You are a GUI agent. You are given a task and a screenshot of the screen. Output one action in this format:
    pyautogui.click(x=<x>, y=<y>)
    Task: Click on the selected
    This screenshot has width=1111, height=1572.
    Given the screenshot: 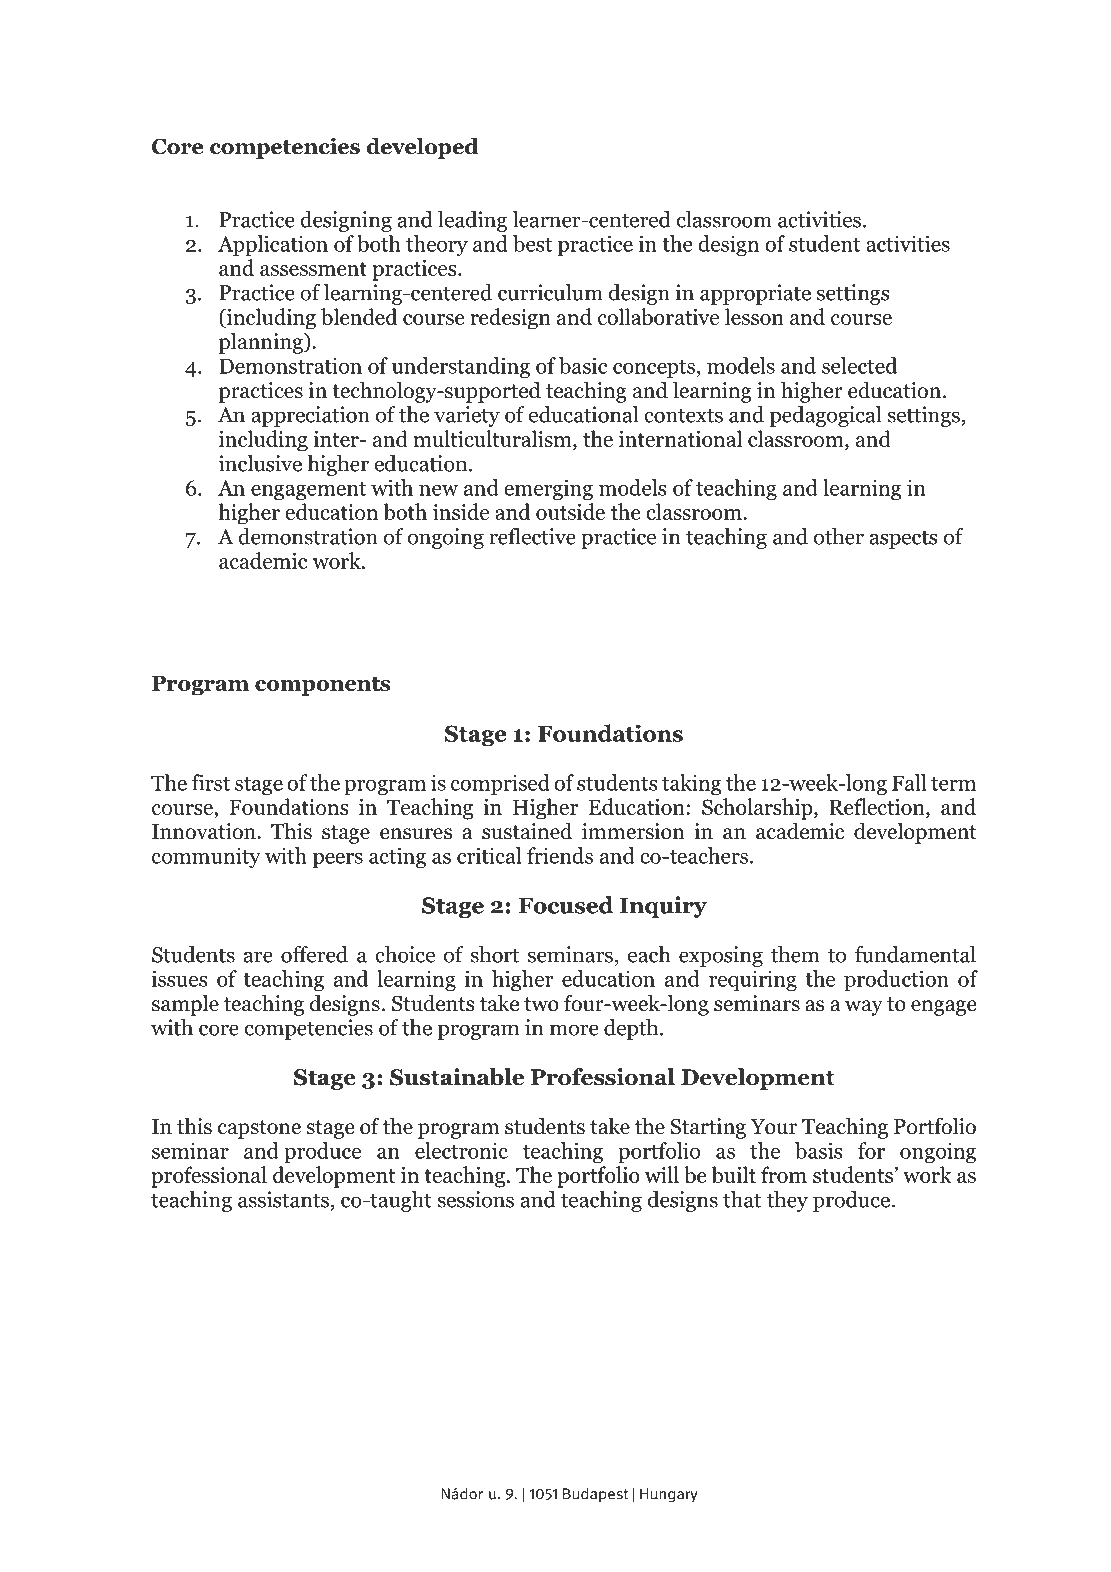 What is the action you would take?
    pyautogui.click(x=859, y=365)
